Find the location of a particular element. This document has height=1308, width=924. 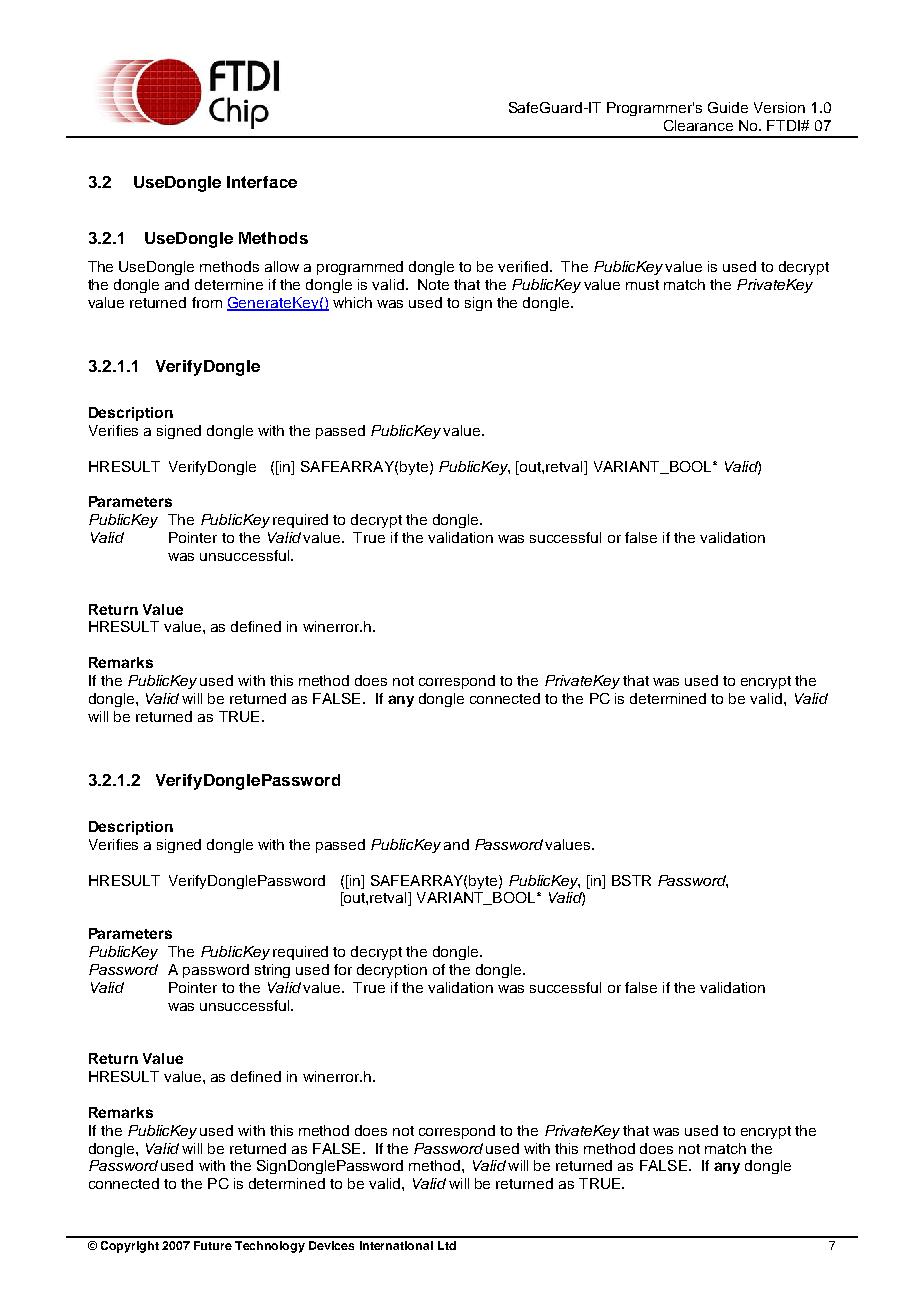

International is located at coordinates (396, 1245).
